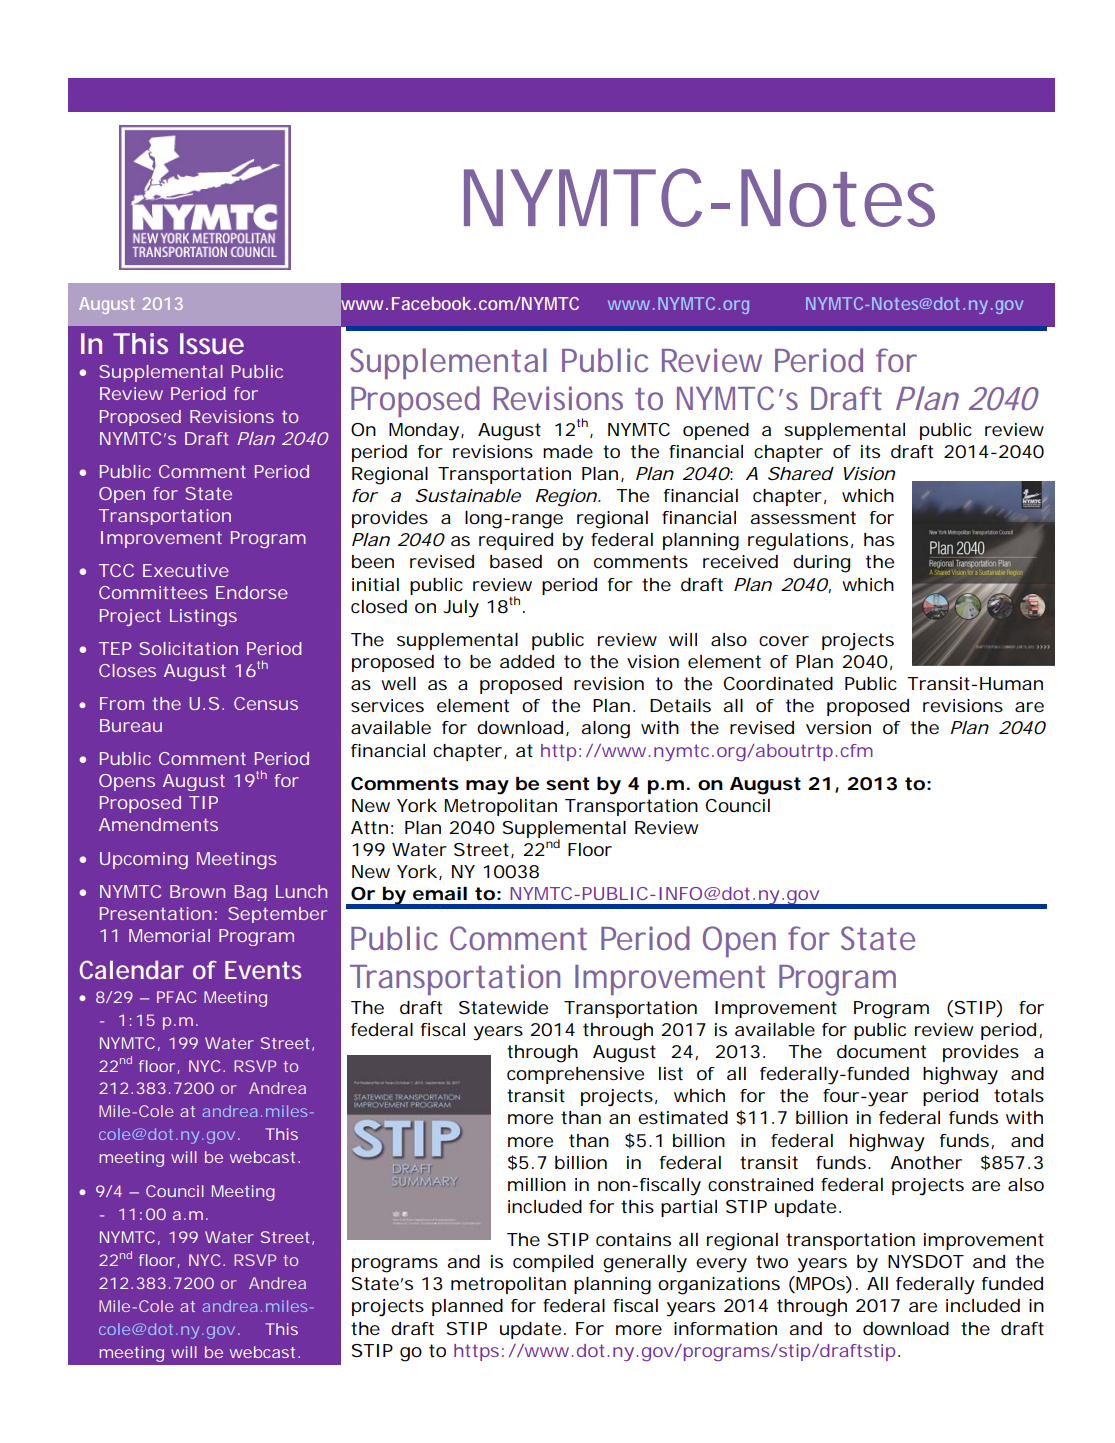 The width and height of the screenshot is (1115, 1443). What do you see at coordinates (553, 1263) in the screenshot?
I see `compiled` at bounding box center [553, 1263].
